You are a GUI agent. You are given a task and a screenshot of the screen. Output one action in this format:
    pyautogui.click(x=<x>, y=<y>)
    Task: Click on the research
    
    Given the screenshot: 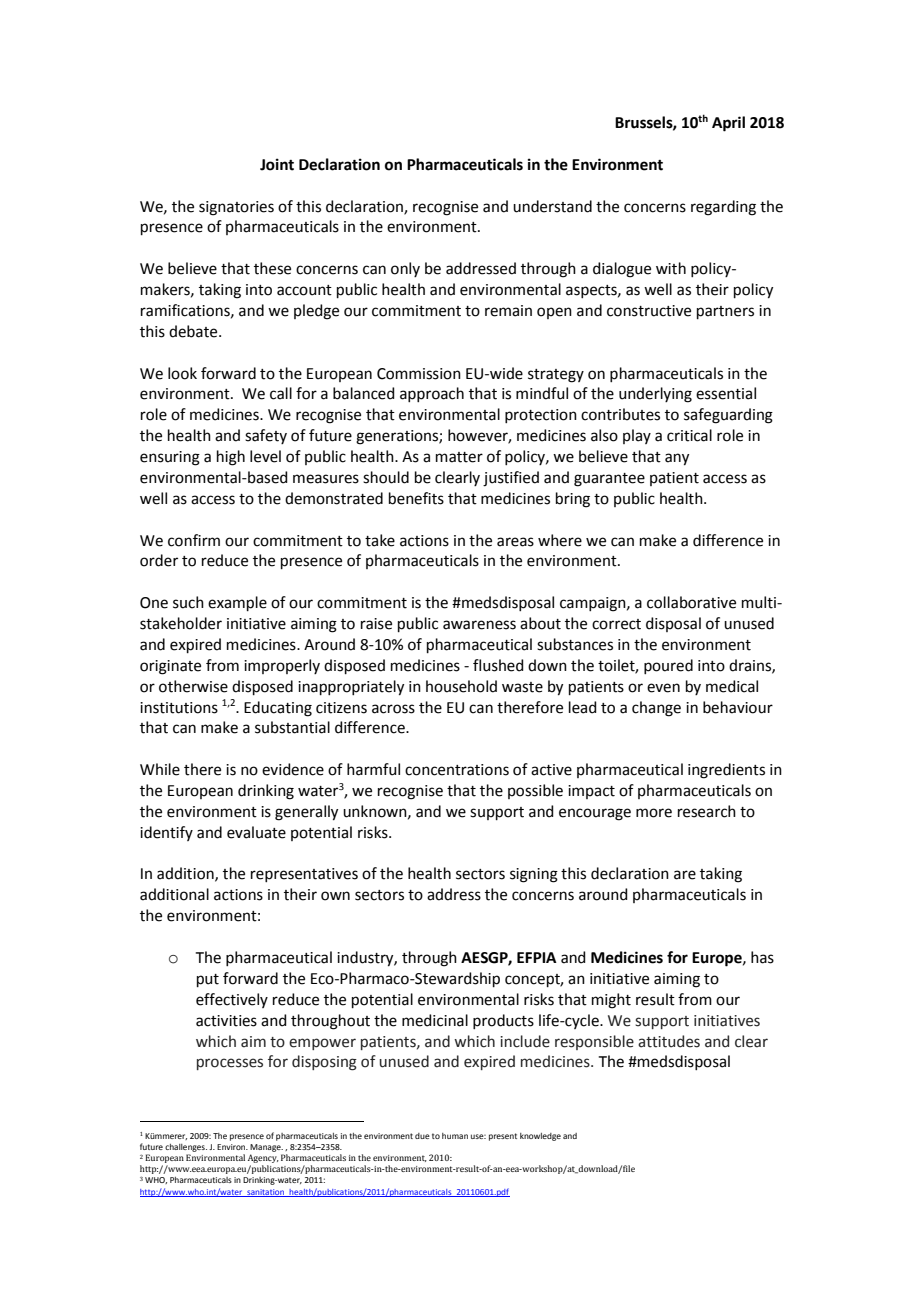 What is the action you would take?
    pyautogui.click(x=707, y=811)
